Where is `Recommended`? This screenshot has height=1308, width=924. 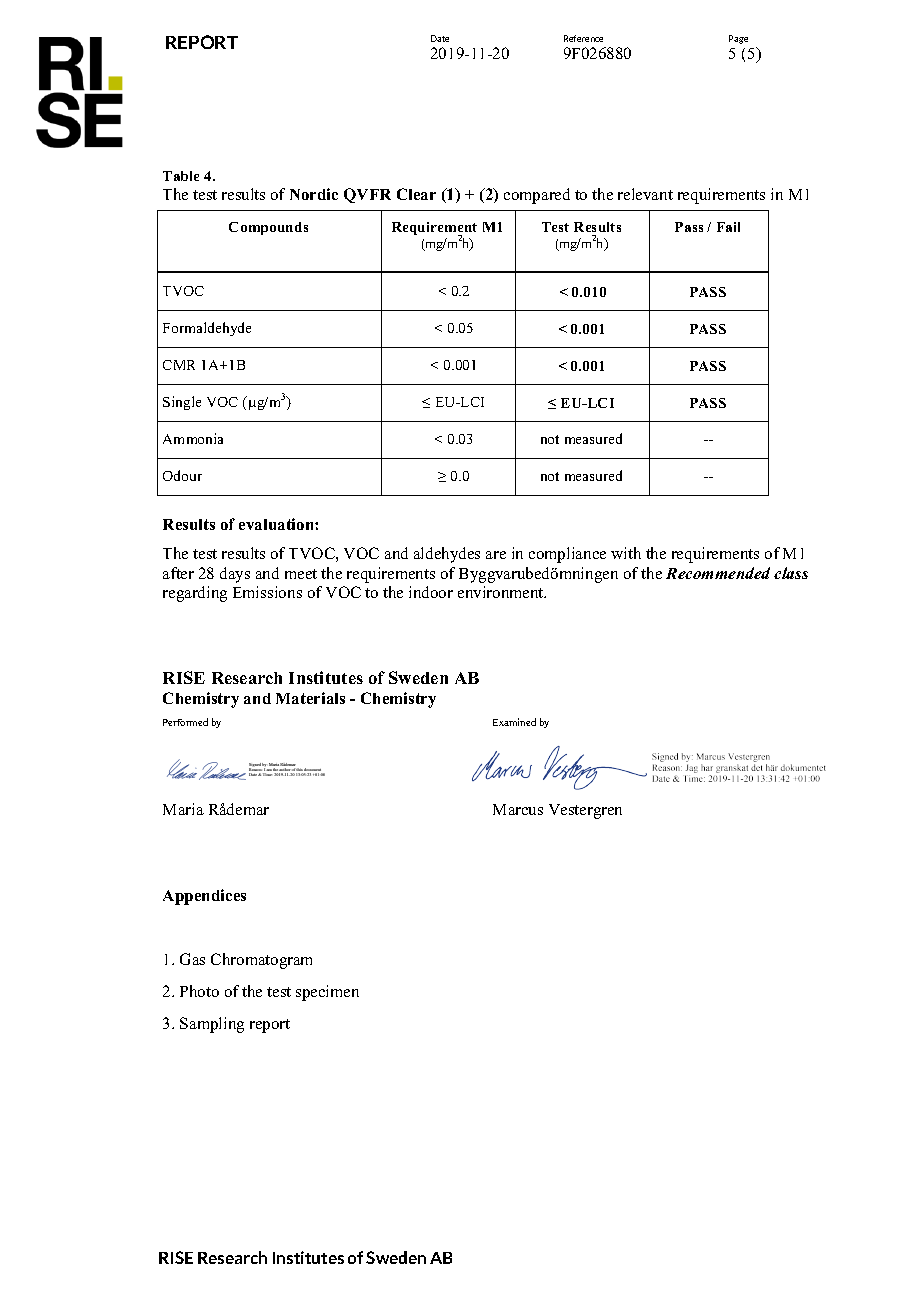
Recommended is located at coordinates (718, 573).
